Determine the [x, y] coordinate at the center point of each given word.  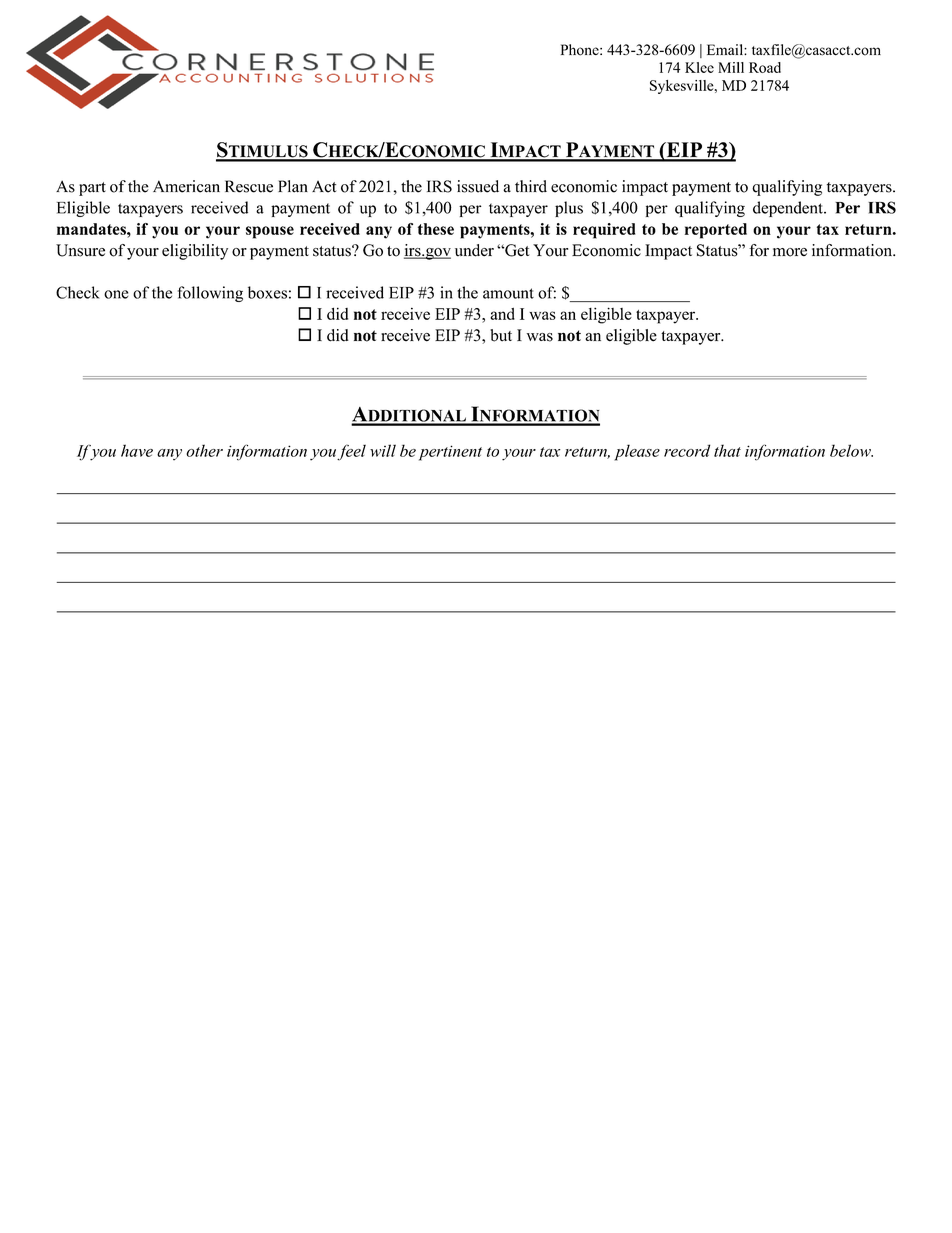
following [210, 294]
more [790, 252]
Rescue [249, 186]
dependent [789, 209]
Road [765, 67]
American [186, 186]
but [501, 335]
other [204, 450]
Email [726, 49]
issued [478, 186]
